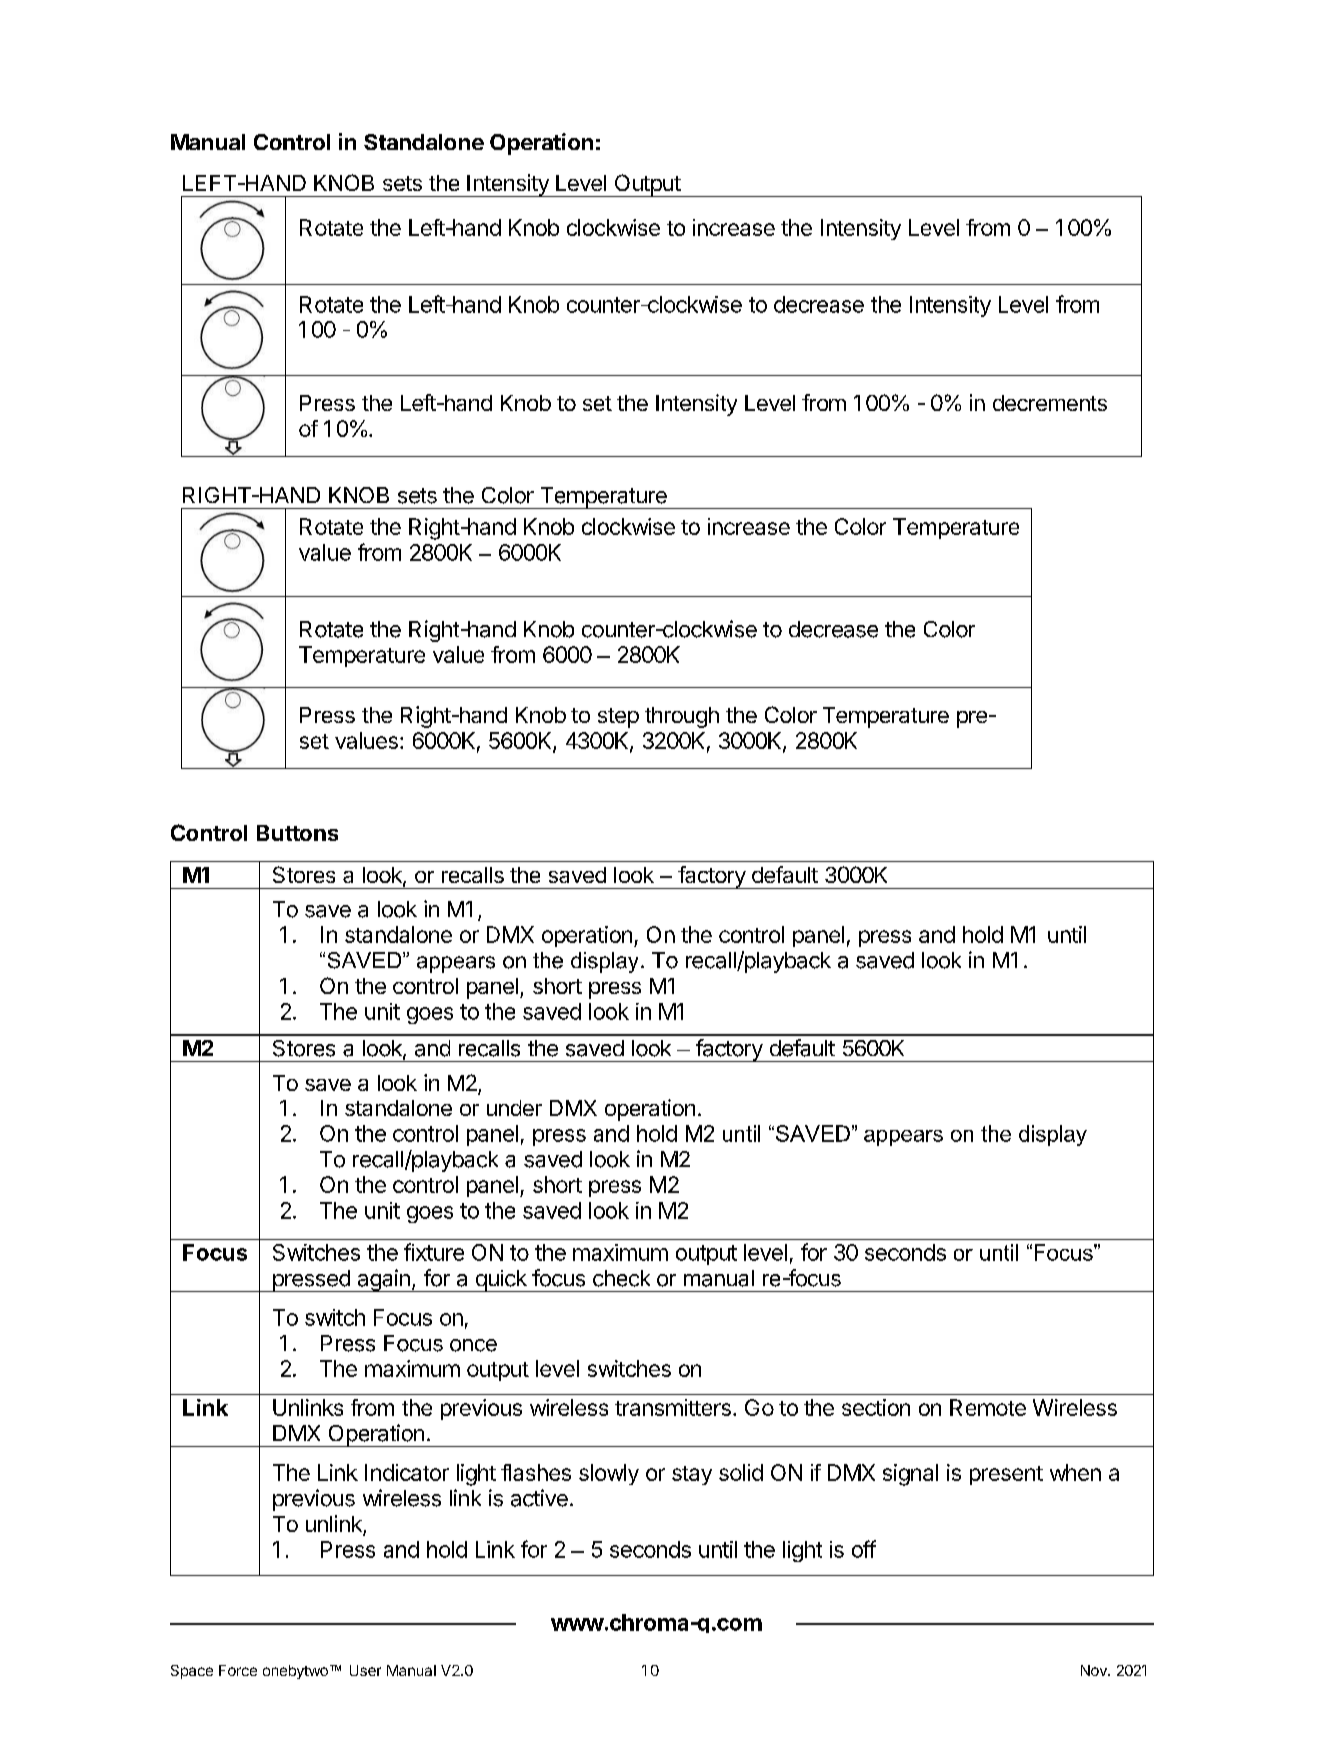 The height and width of the screenshot is (1757, 1323). Describe the element at coordinates (621, 1278) in the screenshot. I see `check` at that location.
